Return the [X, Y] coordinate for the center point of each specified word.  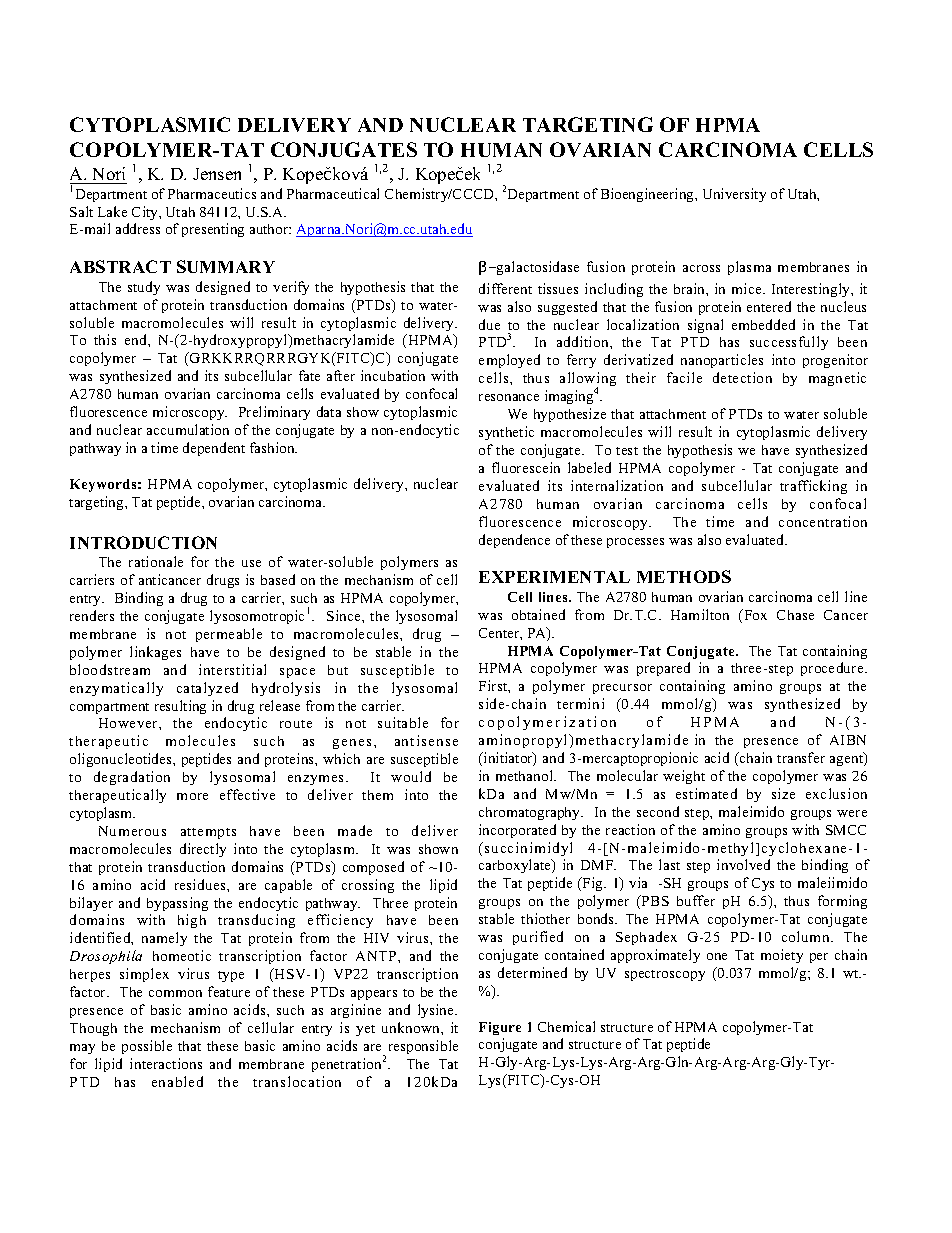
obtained [538, 614]
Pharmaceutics [212, 193]
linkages [155, 653]
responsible [423, 1047]
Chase [795, 615]
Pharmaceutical [333, 193]
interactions [166, 1063]
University [734, 195]
